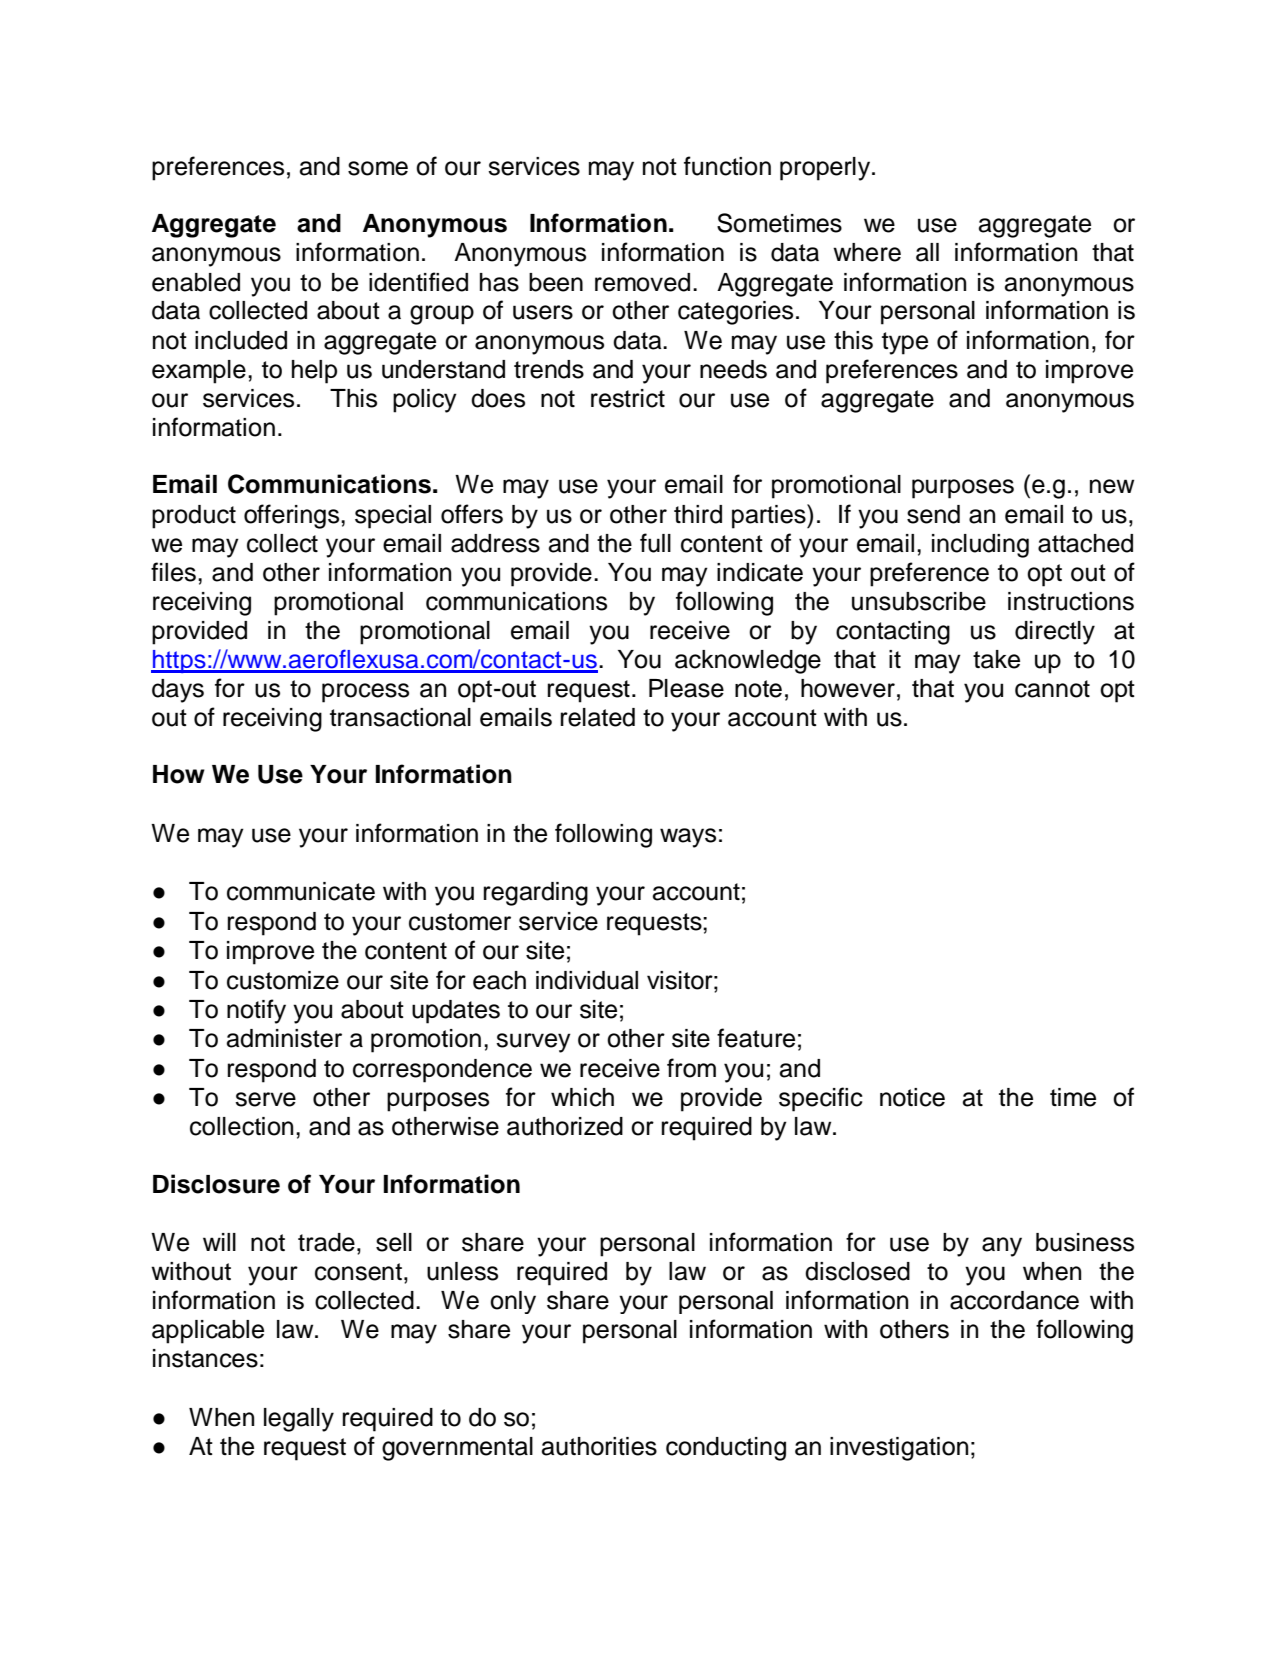  Describe the element at coordinates (727, 166) in the screenshot. I see `function` at that location.
